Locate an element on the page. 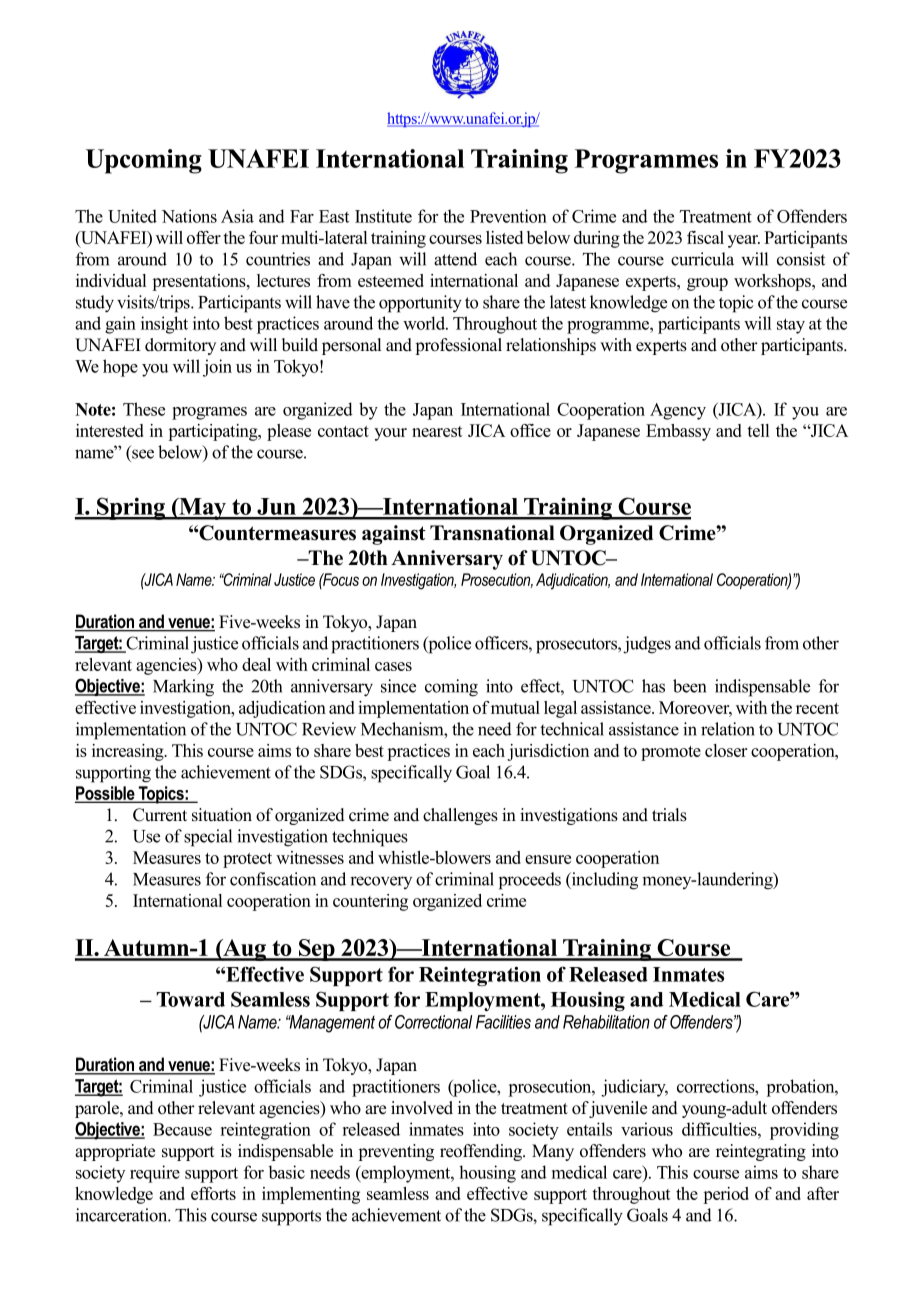 The height and width of the image is (1308, 924). preventing is located at coordinates (396, 1152).
